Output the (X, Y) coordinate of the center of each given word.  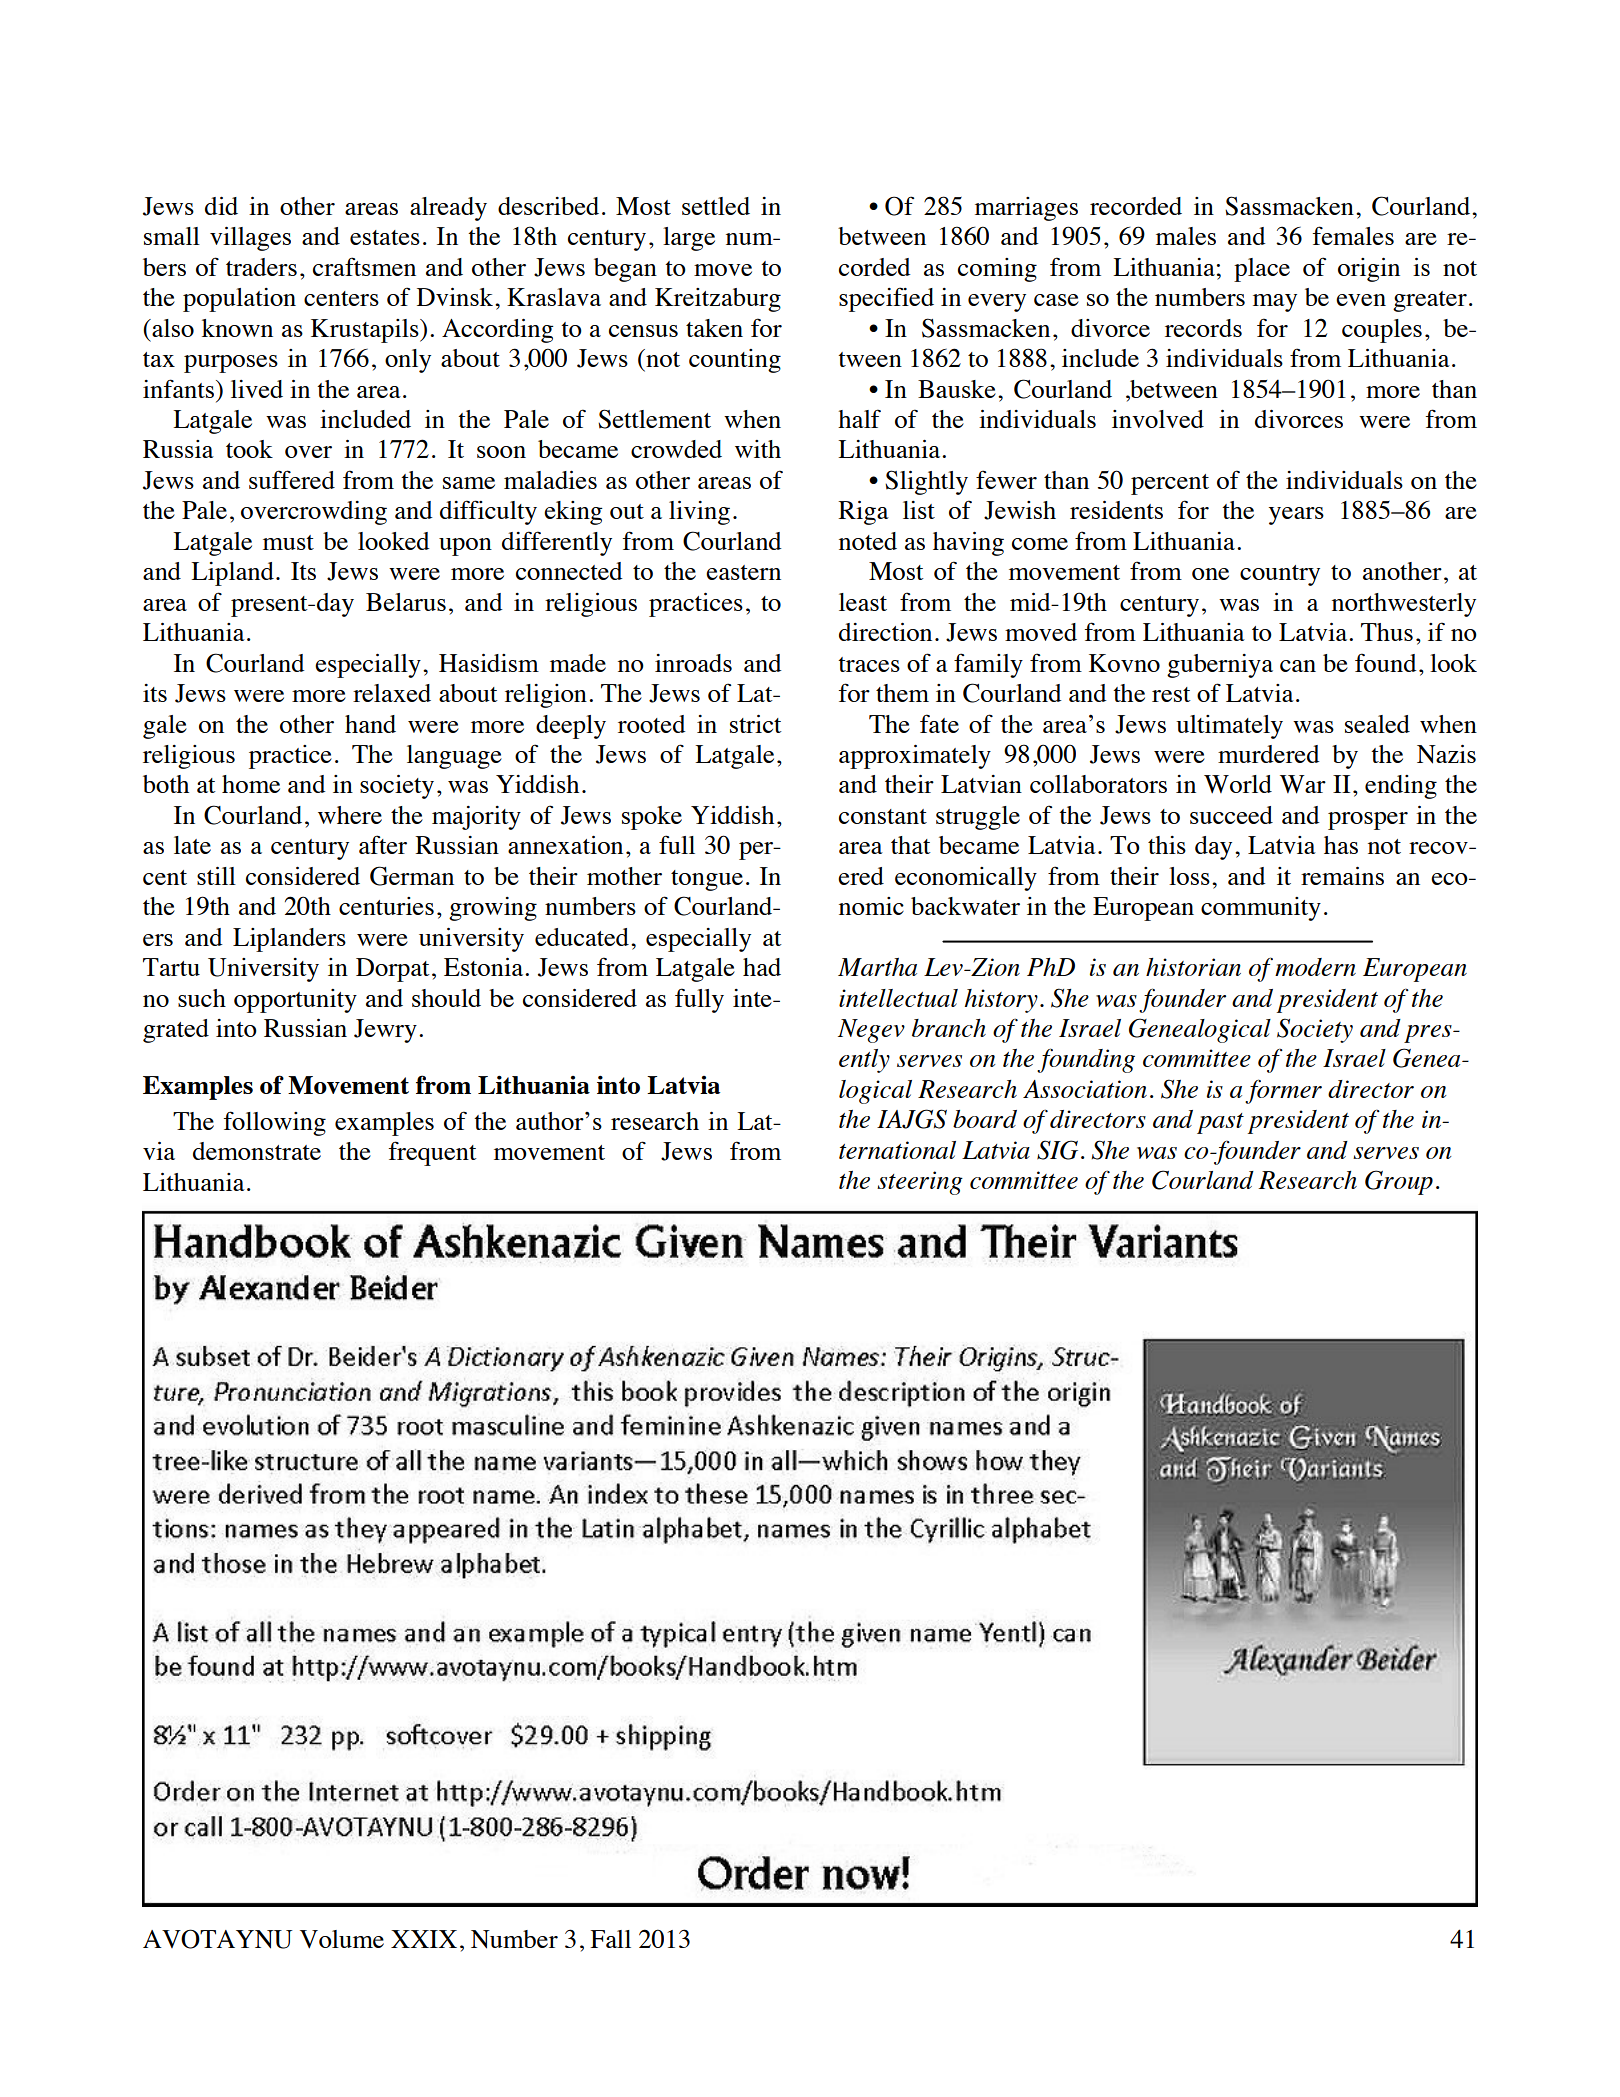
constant (883, 816)
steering (920, 1183)
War (1303, 784)
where (350, 815)
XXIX (424, 1939)
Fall (610, 1939)
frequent (433, 1153)
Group (1399, 1182)
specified (886, 299)
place (1262, 270)
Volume (342, 1939)
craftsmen (364, 266)
